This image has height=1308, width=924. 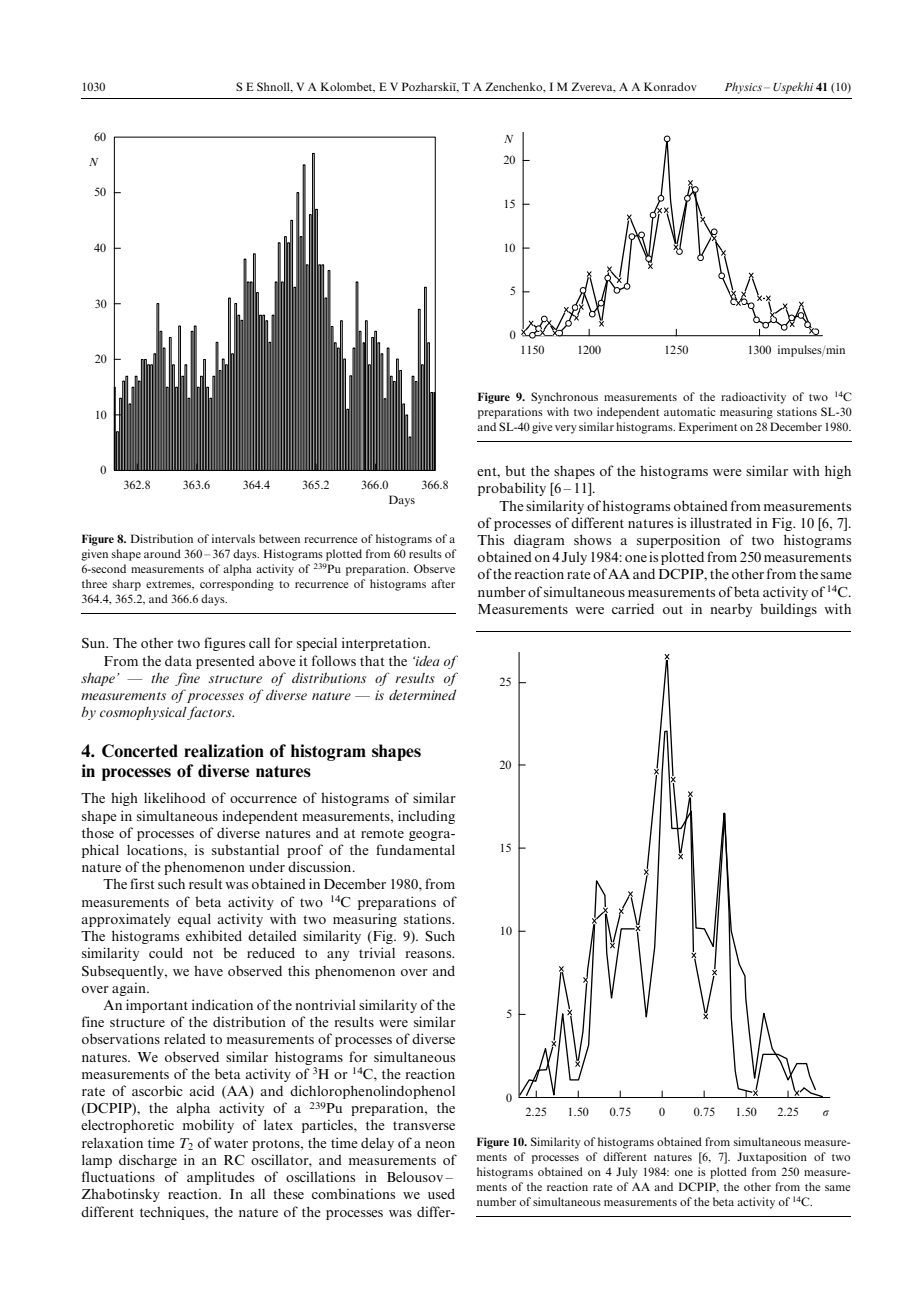 I want to click on including, so click(x=426, y=817).
